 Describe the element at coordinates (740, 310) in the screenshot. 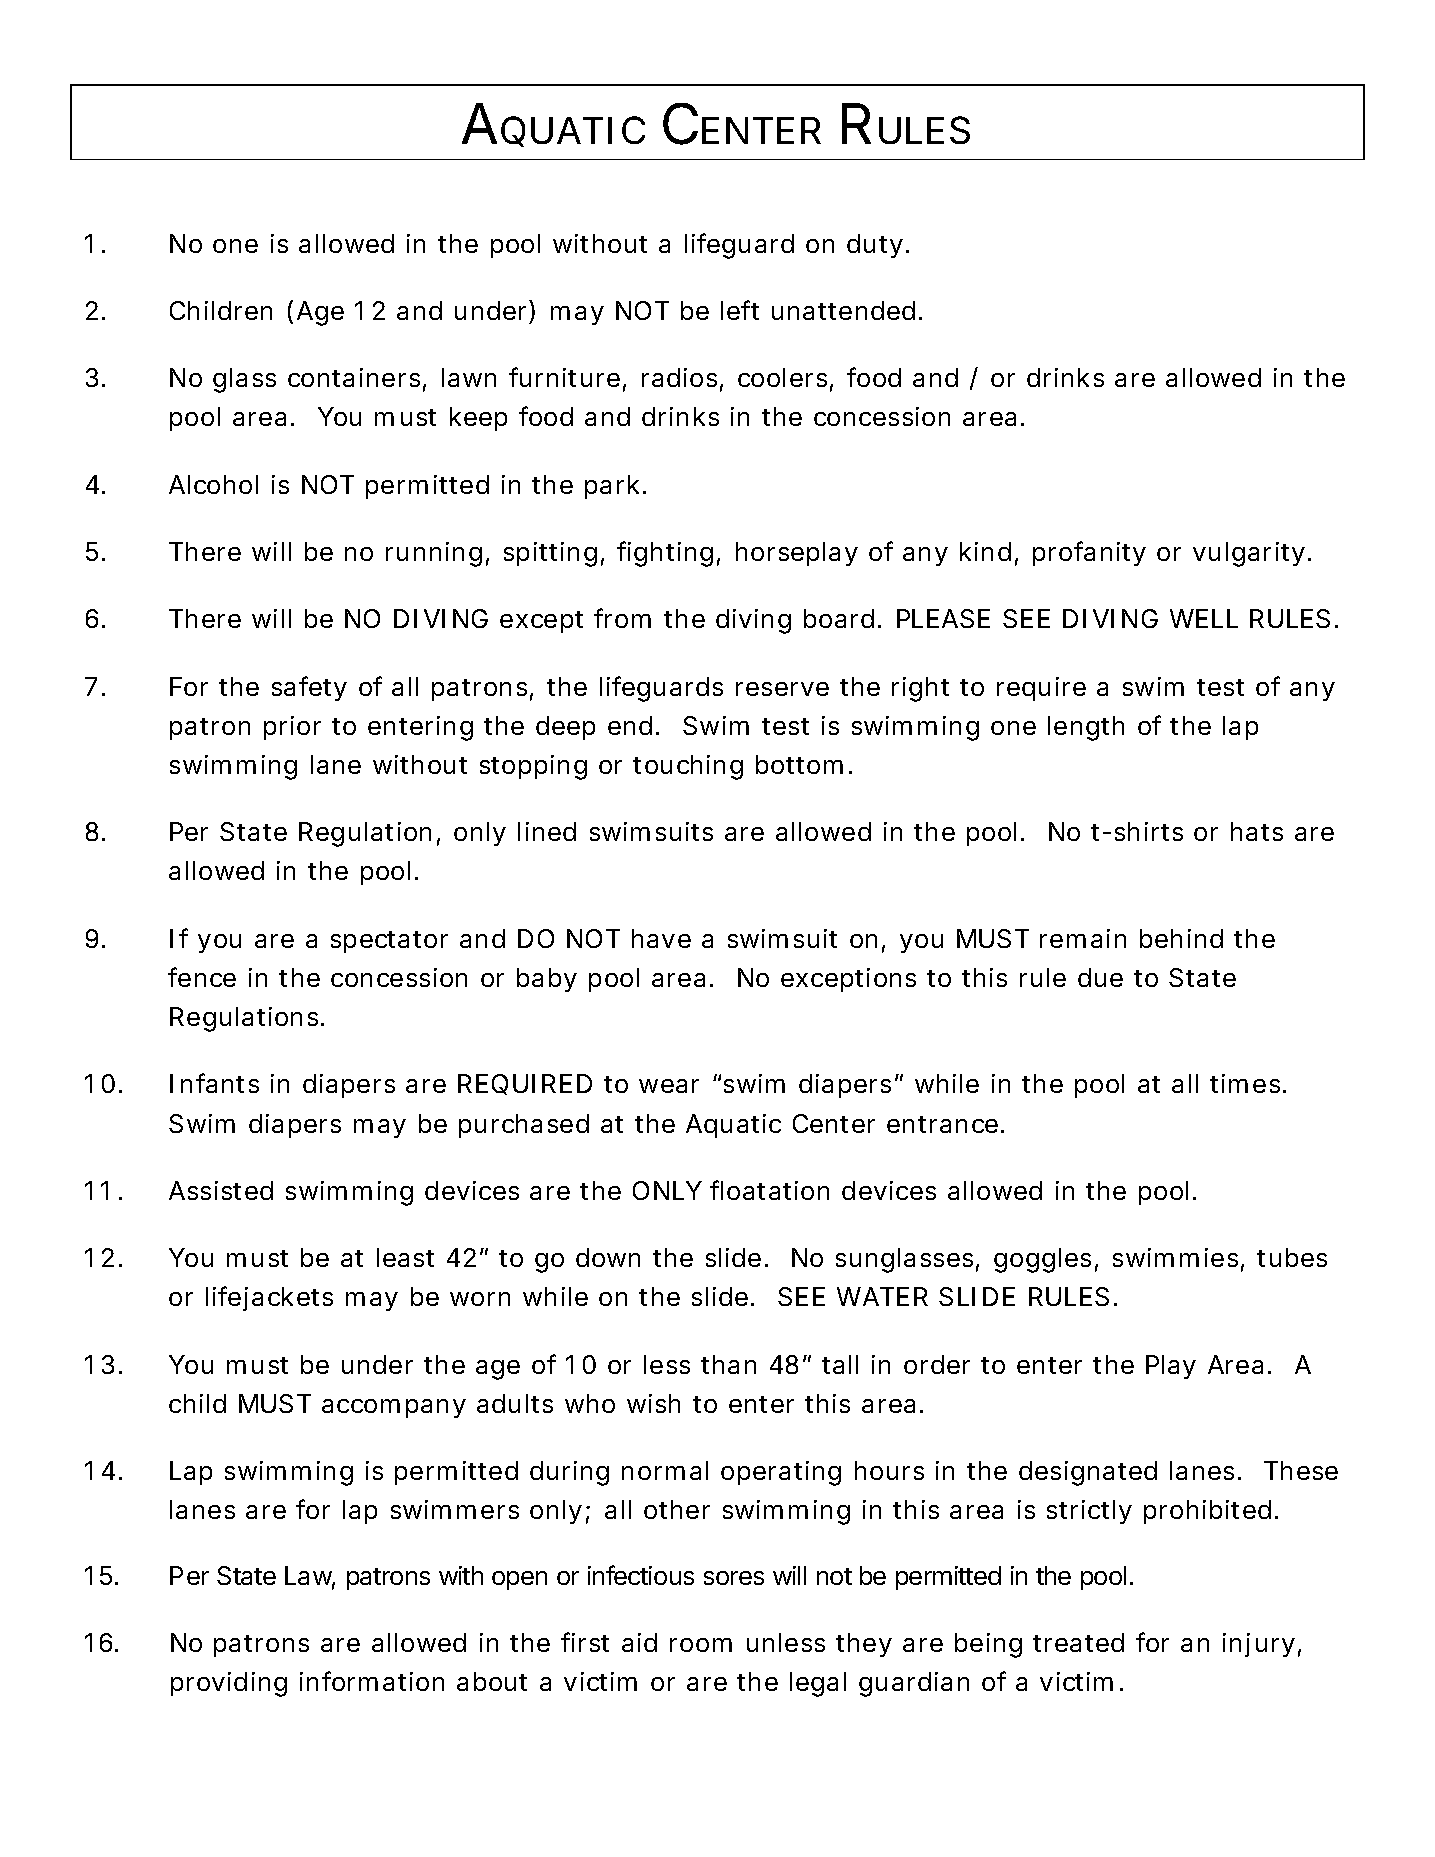

I see `left` at that location.
